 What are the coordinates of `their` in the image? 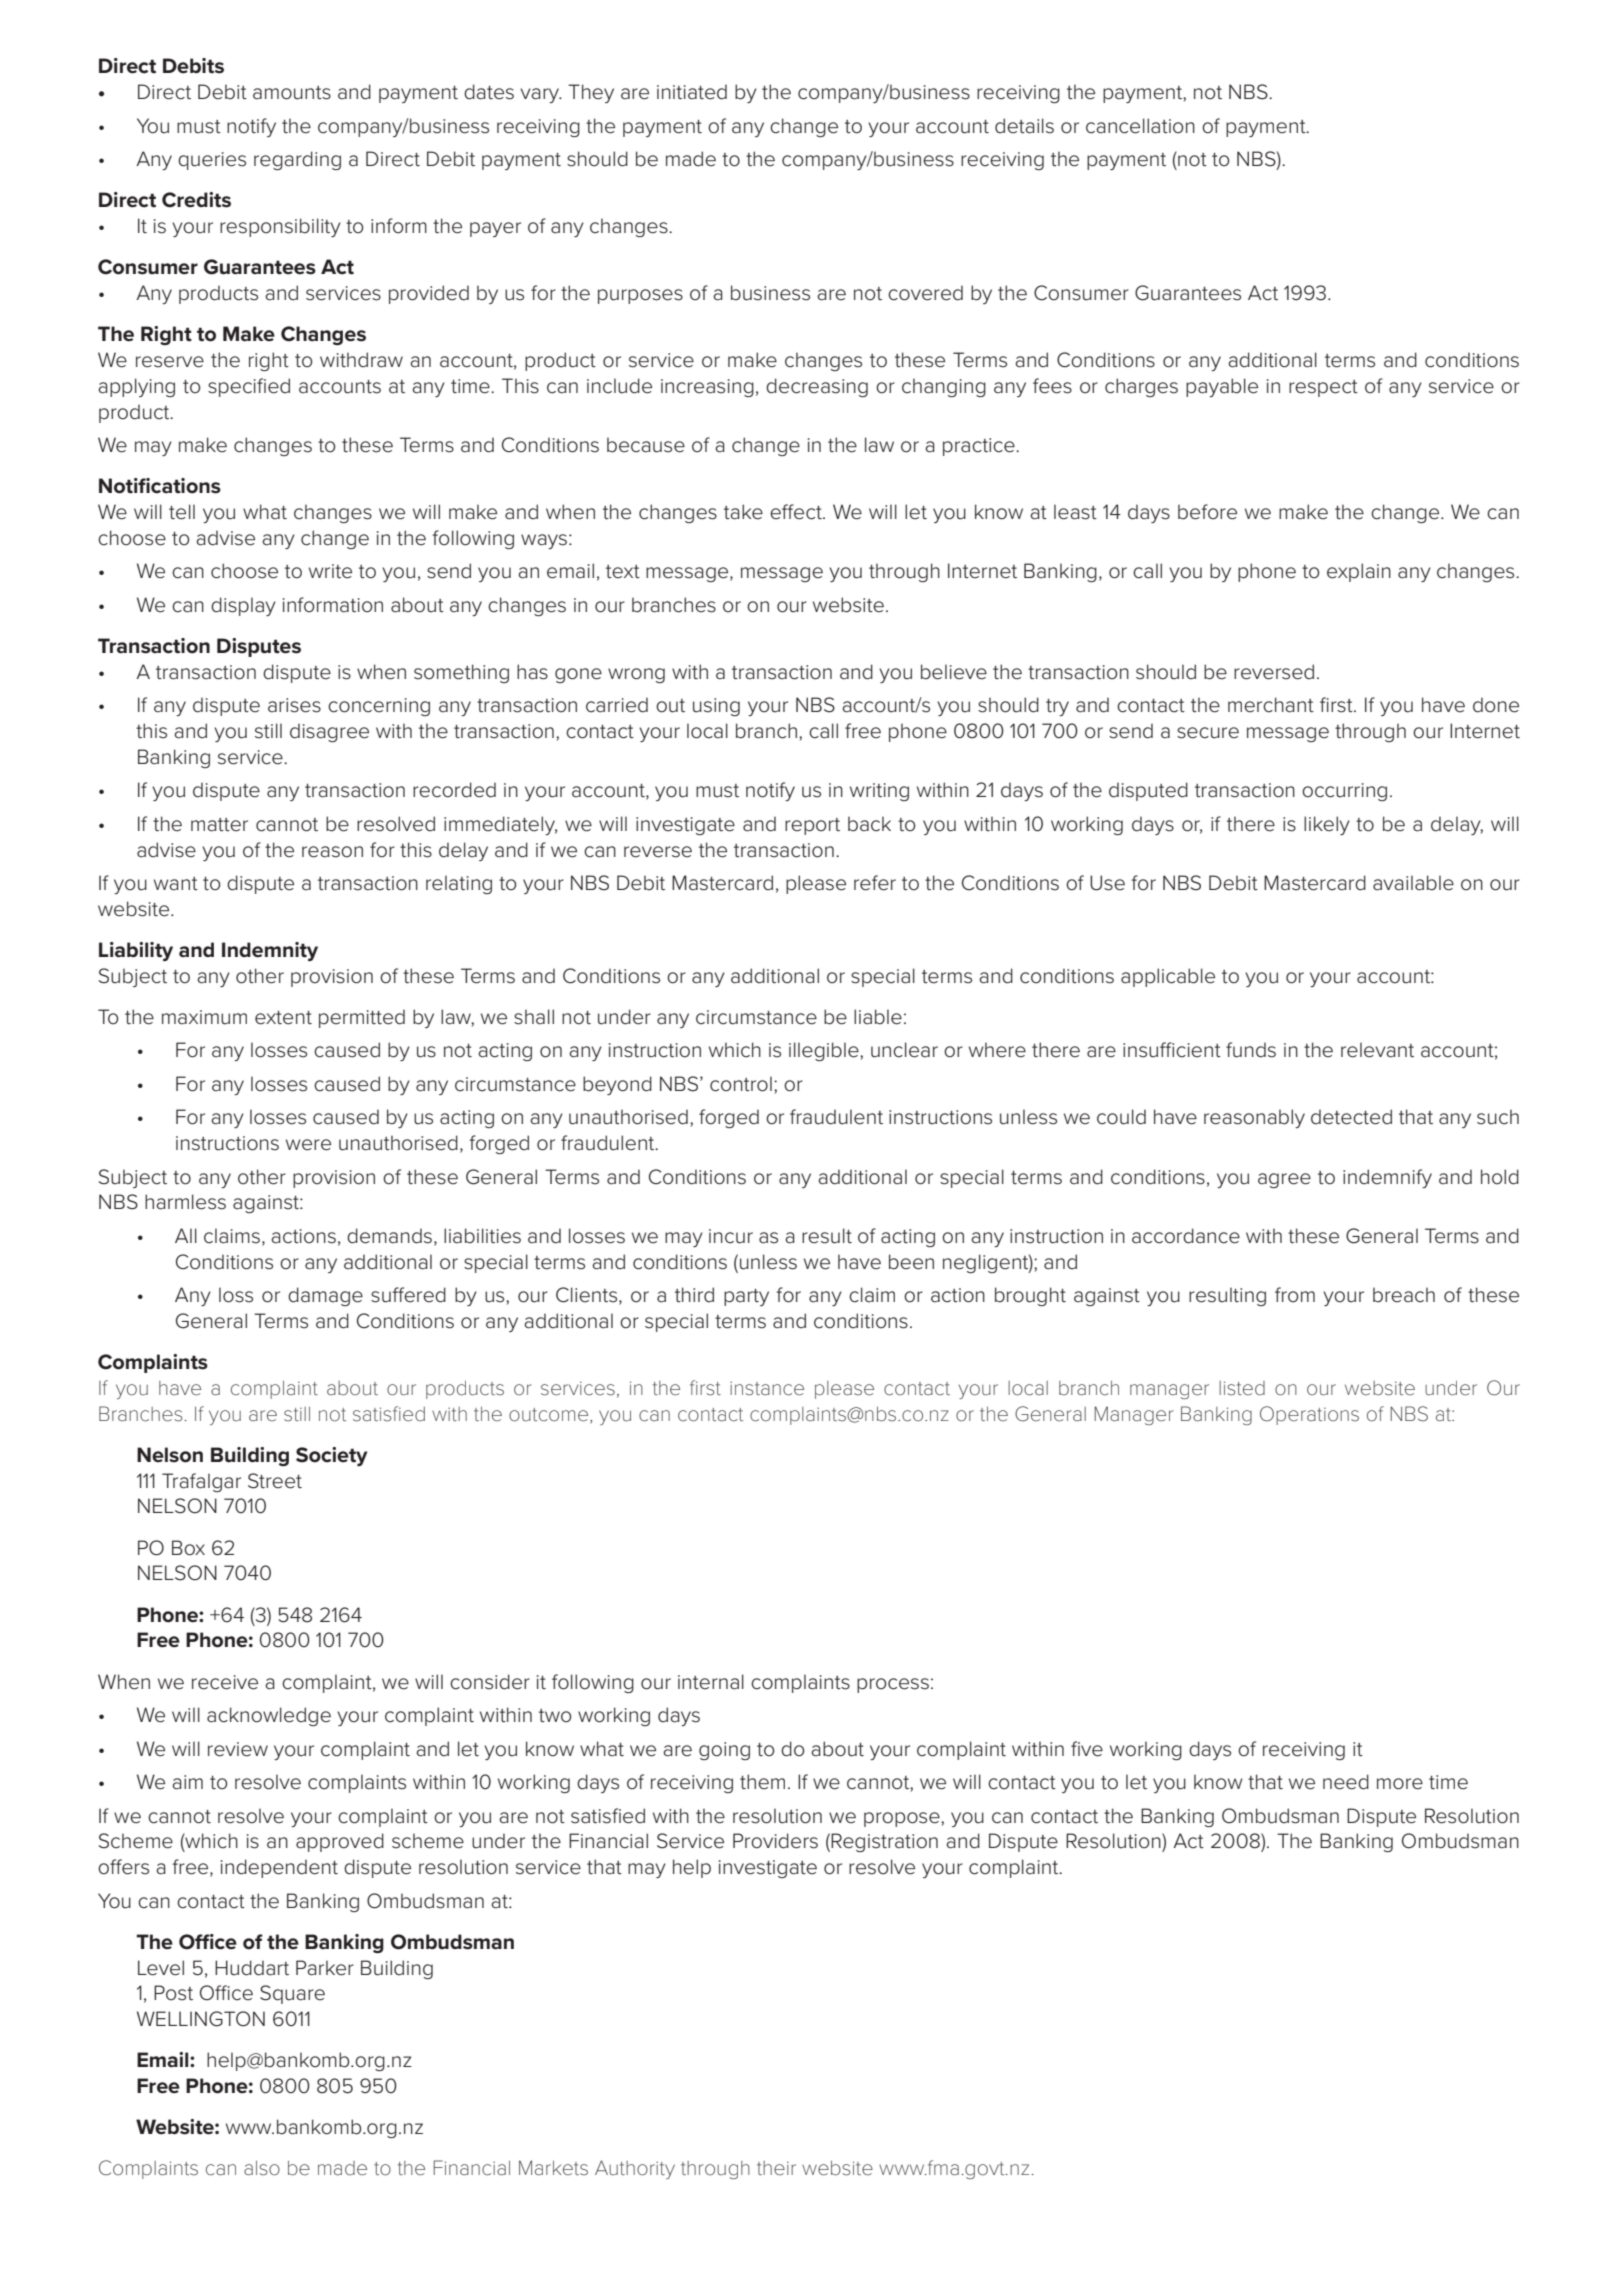 It's located at (776, 2168).
